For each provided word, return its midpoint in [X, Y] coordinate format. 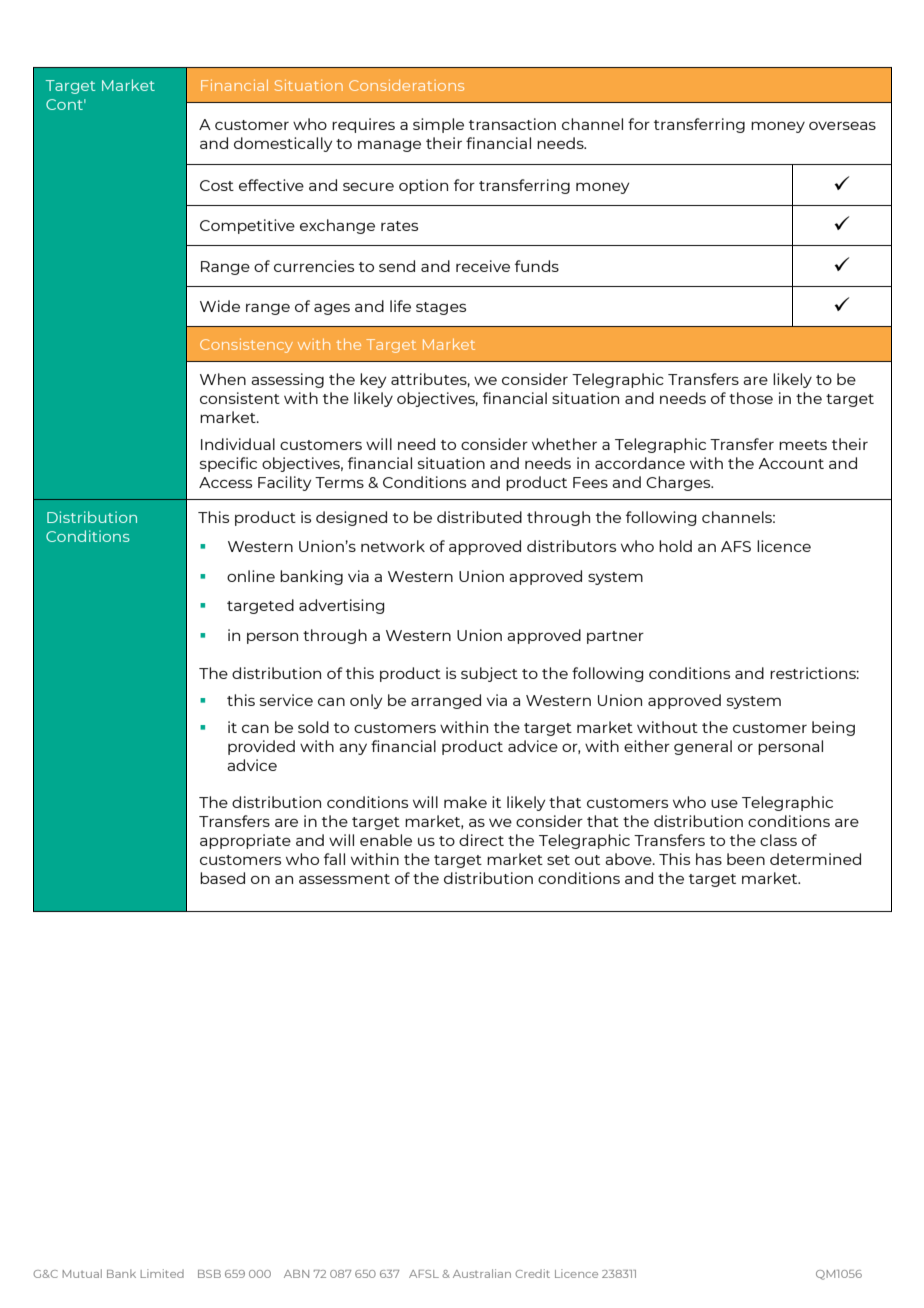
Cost [217, 185]
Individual [238, 444]
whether [564, 444]
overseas [842, 125]
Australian [482, 1273]
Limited [162, 1273]
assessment [344, 879]
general [703, 747]
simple [438, 125]
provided [261, 747]
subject [489, 674]
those [751, 398]
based [222, 878]
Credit [532, 1273]
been [746, 859]
